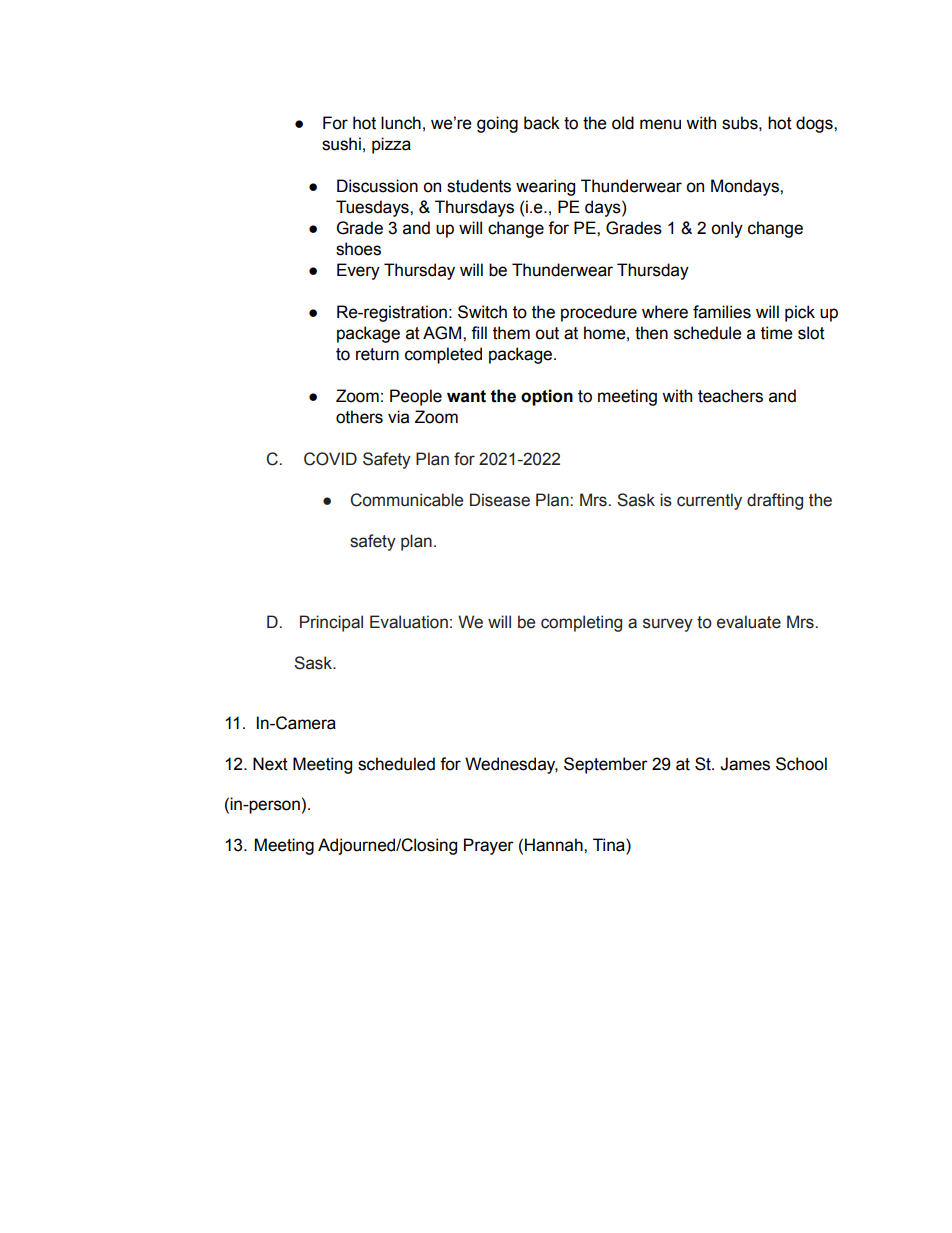  Describe the element at coordinates (749, 622) in the screenshot. I see `evaluate` at that location.
